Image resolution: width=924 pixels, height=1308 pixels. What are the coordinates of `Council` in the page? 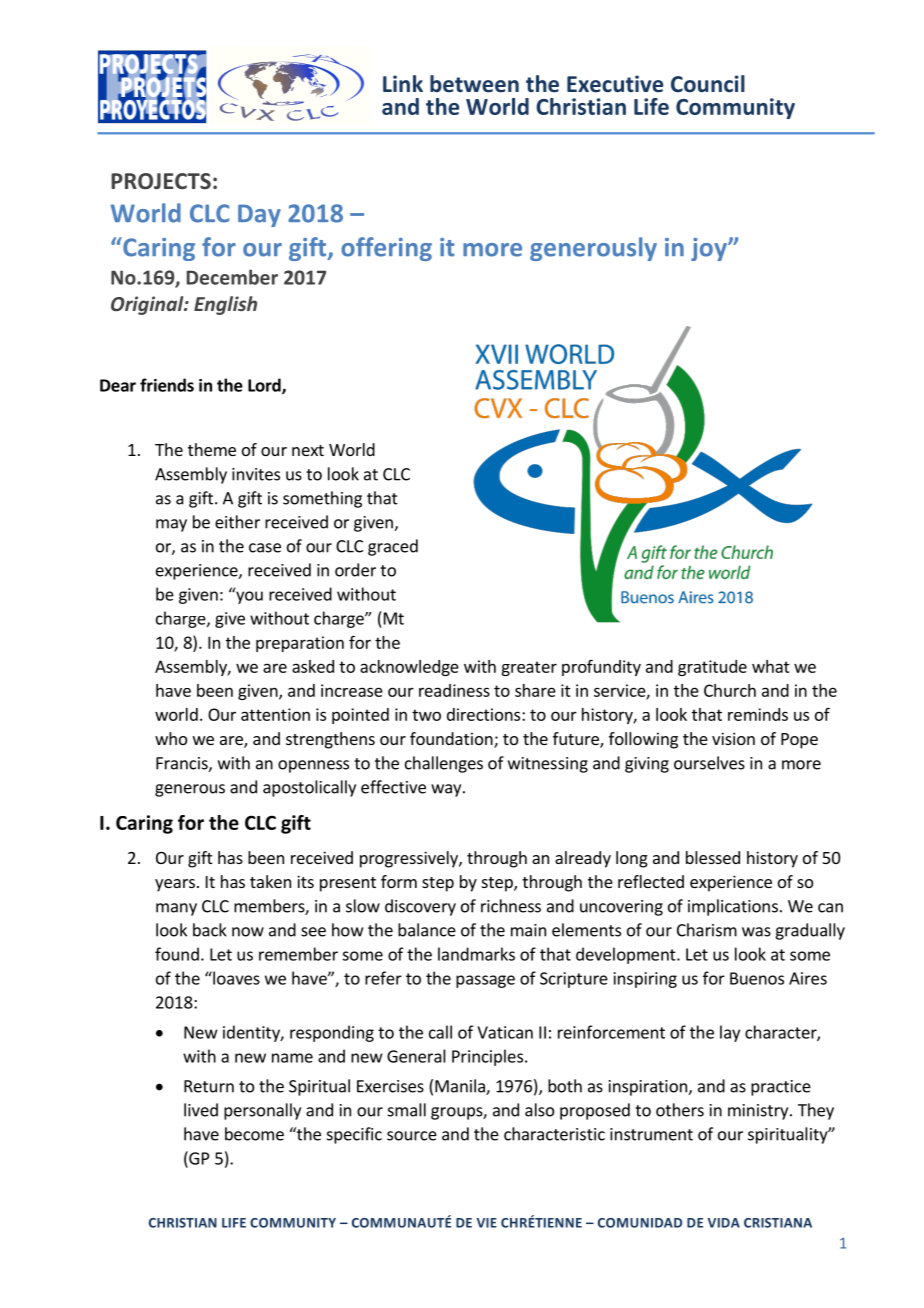 It's located at (708, 84).
